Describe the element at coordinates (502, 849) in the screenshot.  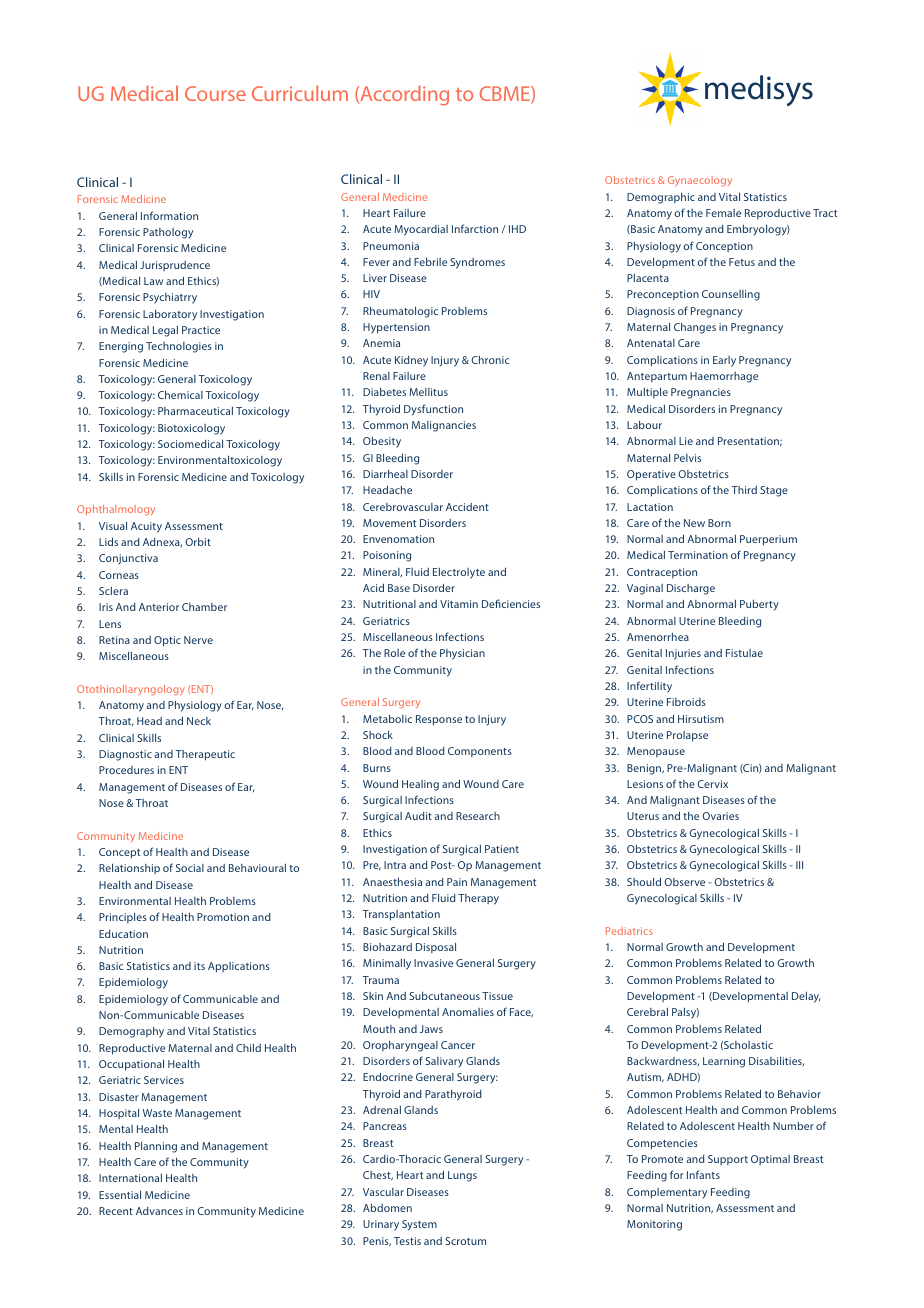
I see `Patient` at that location.
